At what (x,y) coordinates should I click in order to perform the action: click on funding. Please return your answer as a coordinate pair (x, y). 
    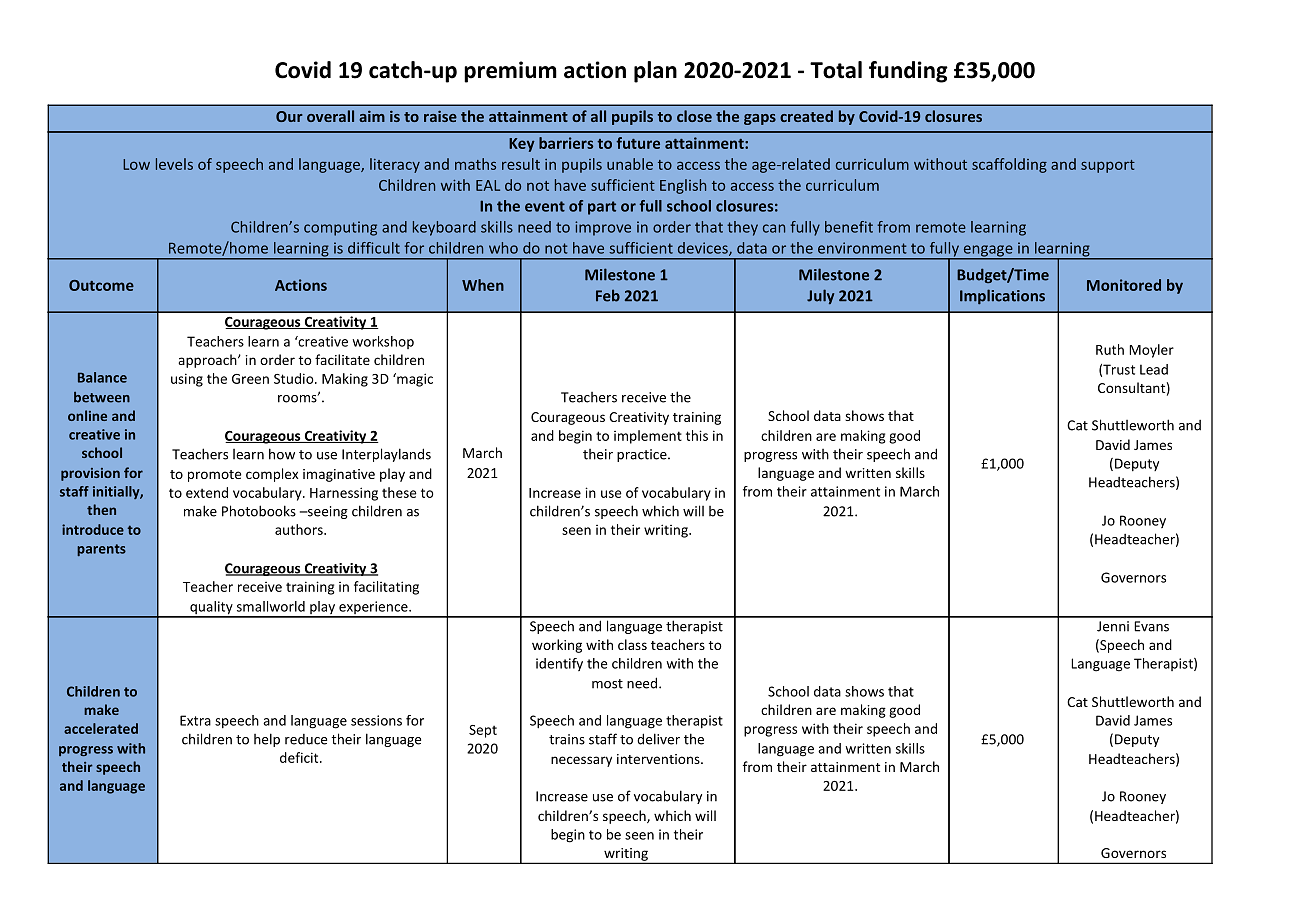
    Looking at the image, I should click on (908, 72).
